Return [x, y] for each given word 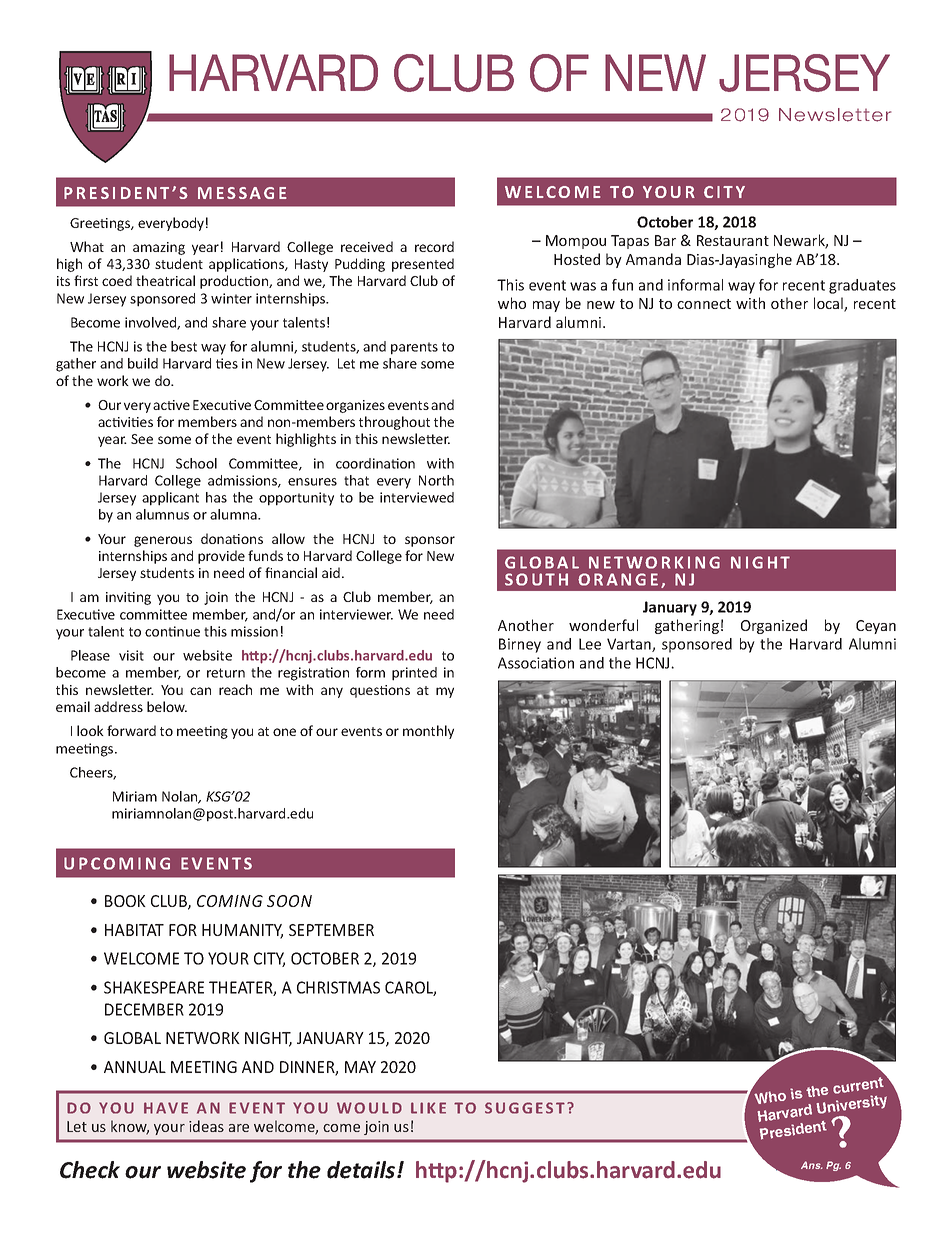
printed [414, 674]
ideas [206, 1126]
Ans [812, 1165]
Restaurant [733, 240]
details [362, 1170]
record [434, 246]
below [167, 706]
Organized [774, 626]
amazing [159, 248]
